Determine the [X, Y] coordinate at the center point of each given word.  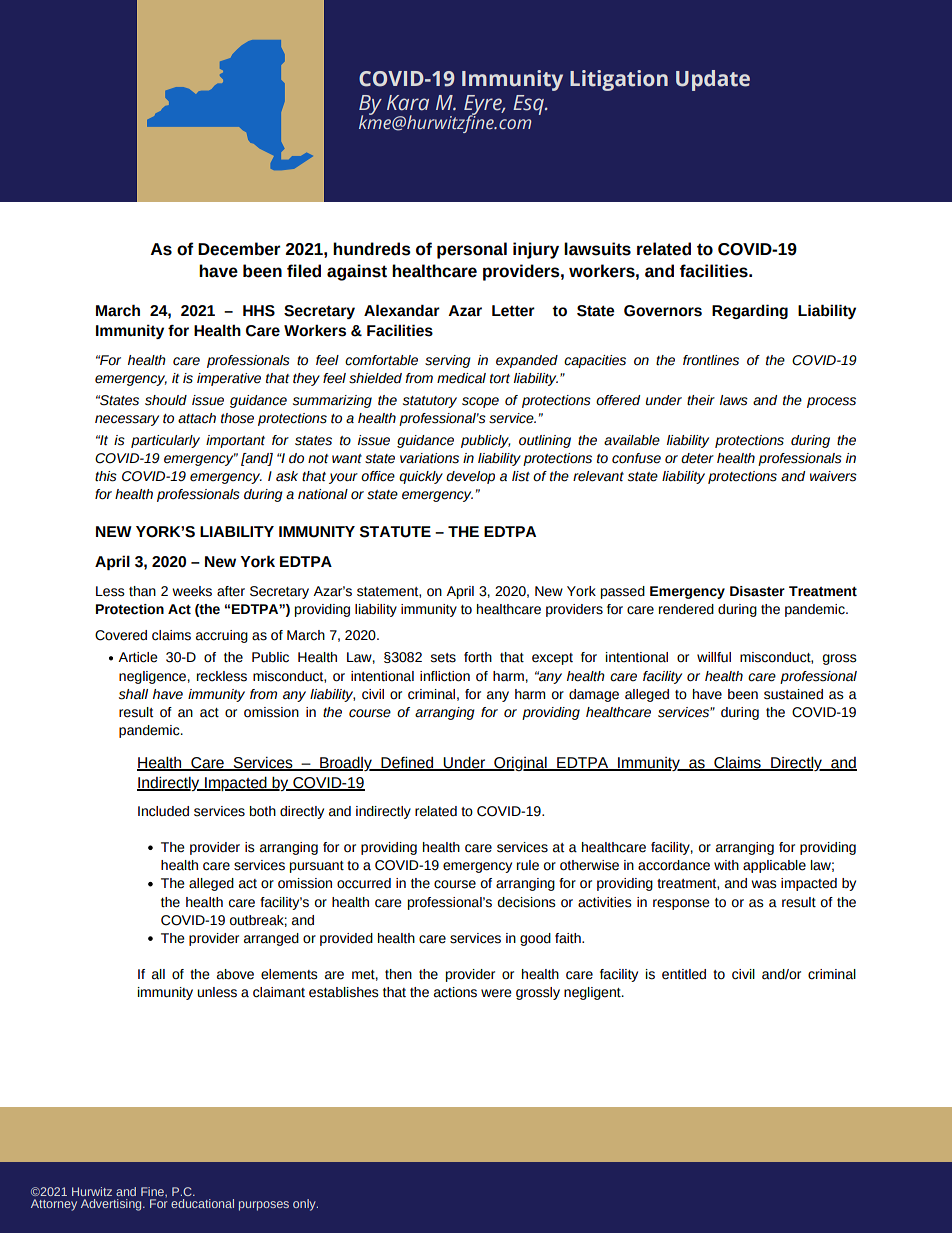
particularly [165, 441]
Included [163, 811]
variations [429, 458]
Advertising [112, 1205]
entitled [684, 974]
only [305, 1205]
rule [528, 865]
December [239, 249]
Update [713, 80]
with [726, 865]
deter [697, 458]
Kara [408, 103]
